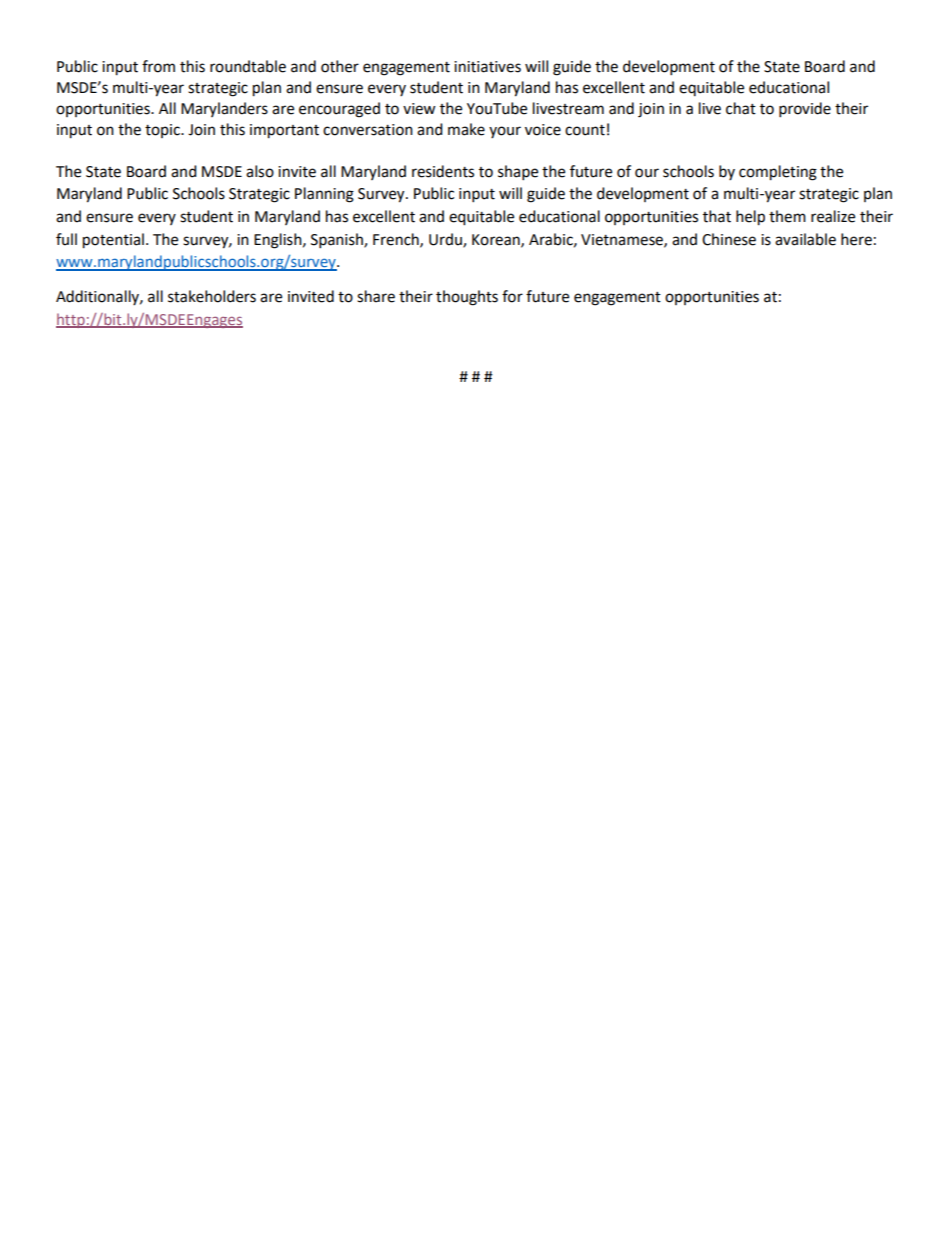  What do you see at coordinates (741, 108) in the screenshot?
I see `chat` at bounding box center [741, 108].
